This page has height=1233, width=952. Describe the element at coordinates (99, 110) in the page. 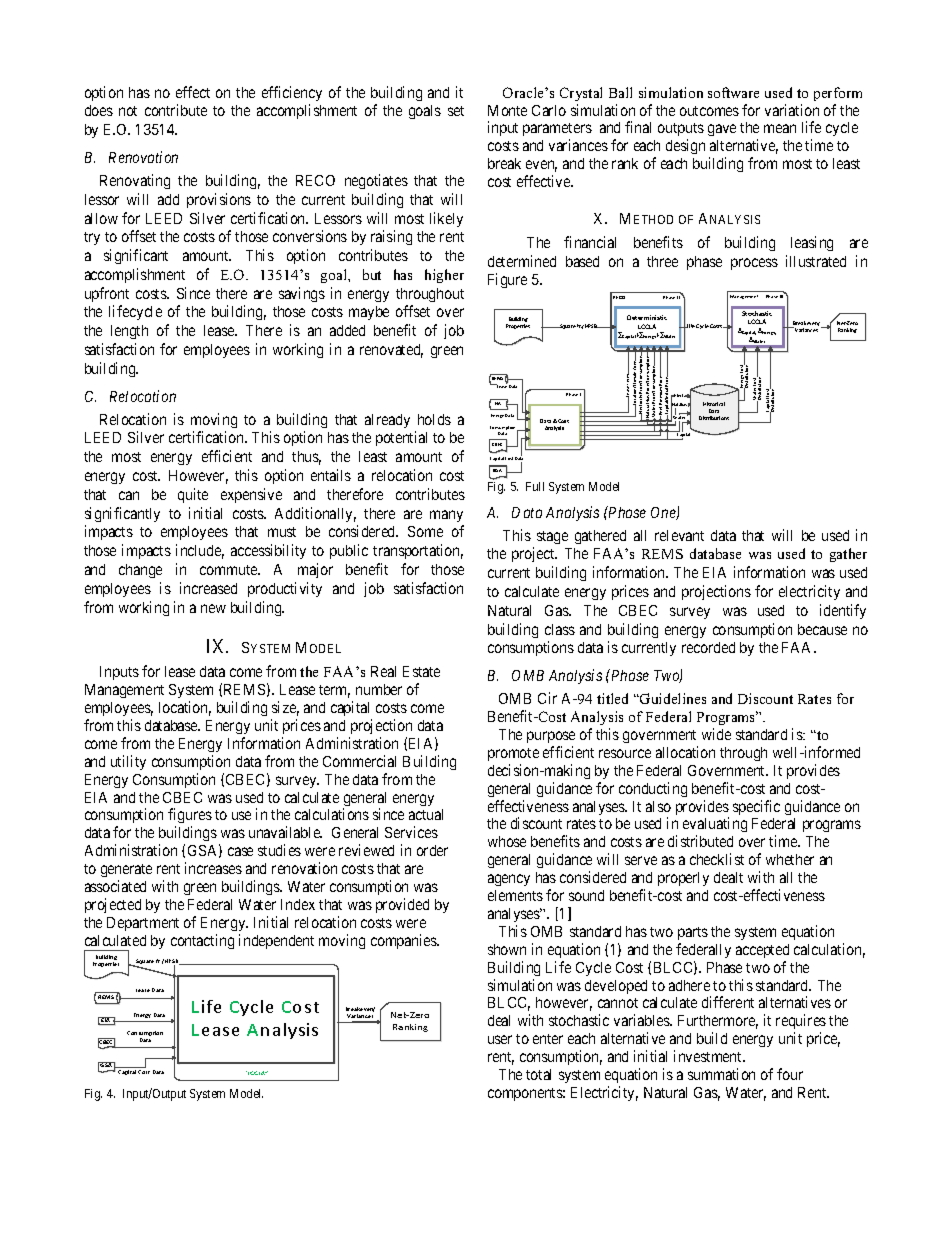

I see `does` at that location.
